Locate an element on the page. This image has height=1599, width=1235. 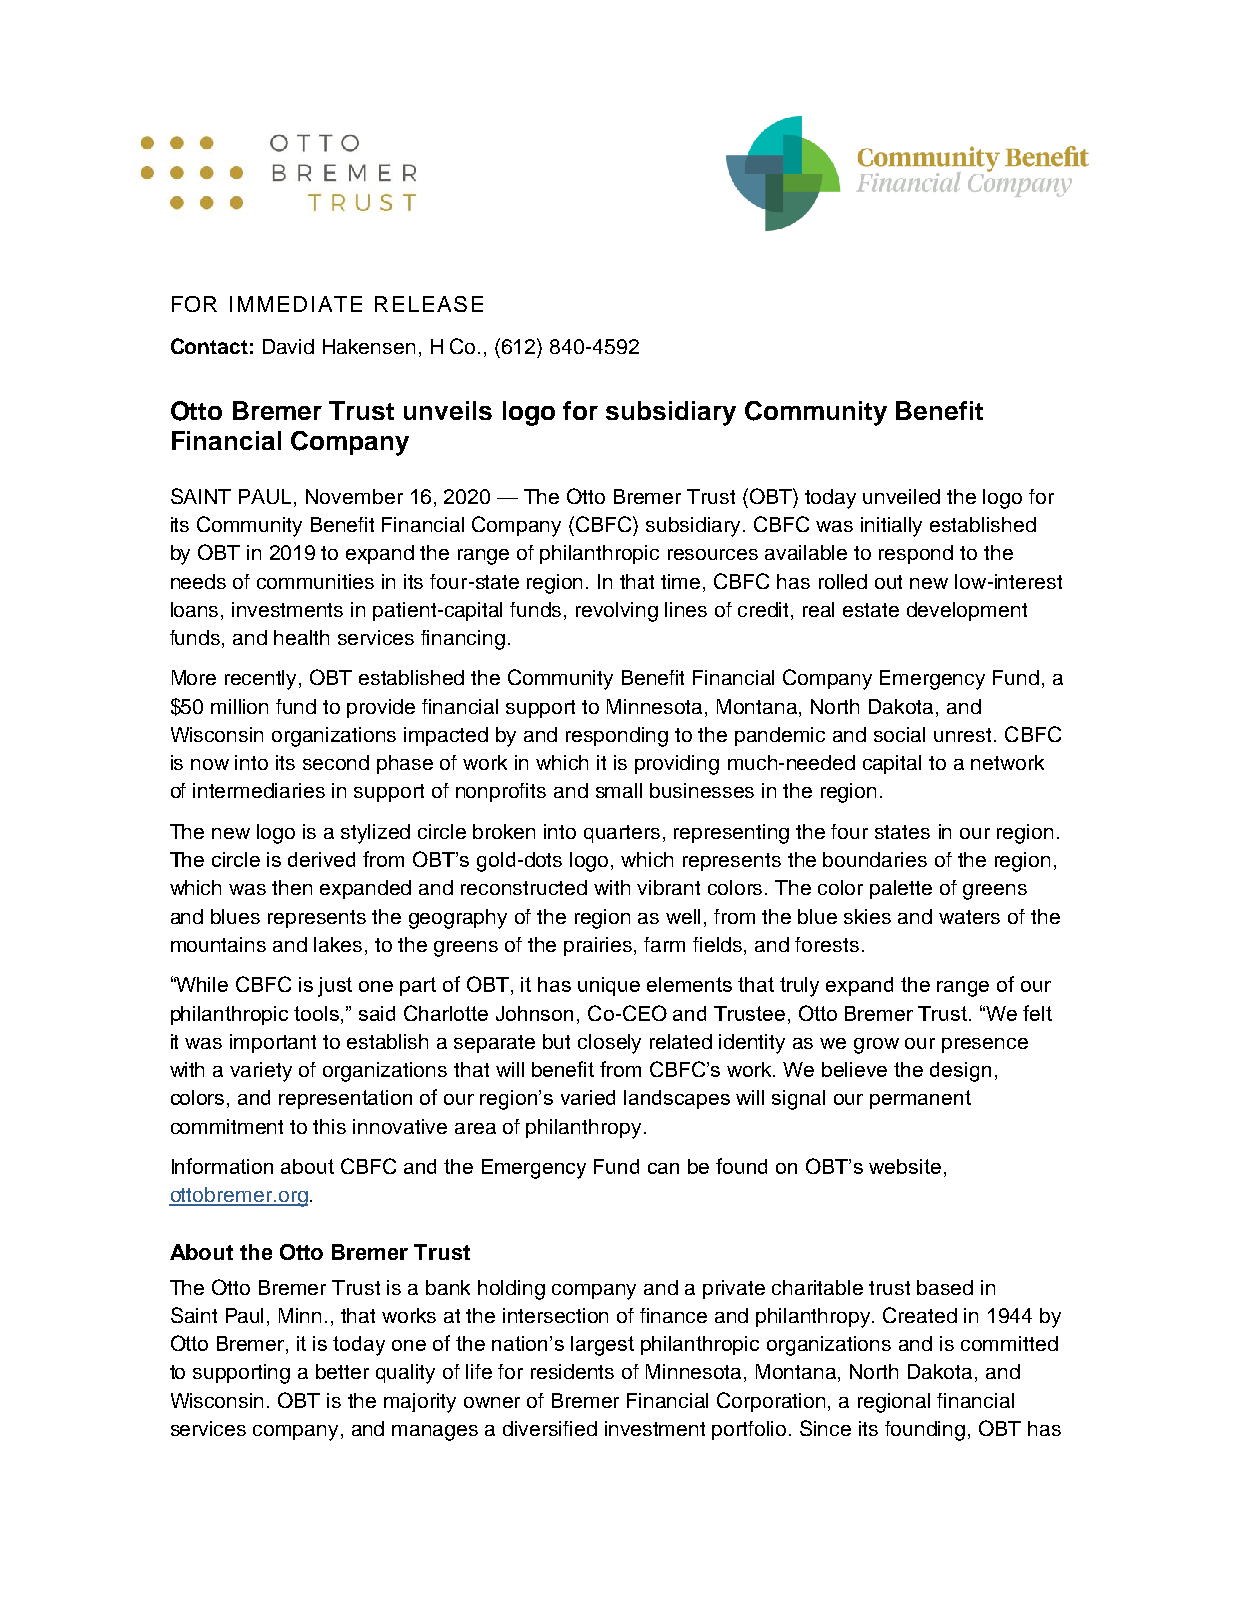
then is located at coordinates (292, 887).
